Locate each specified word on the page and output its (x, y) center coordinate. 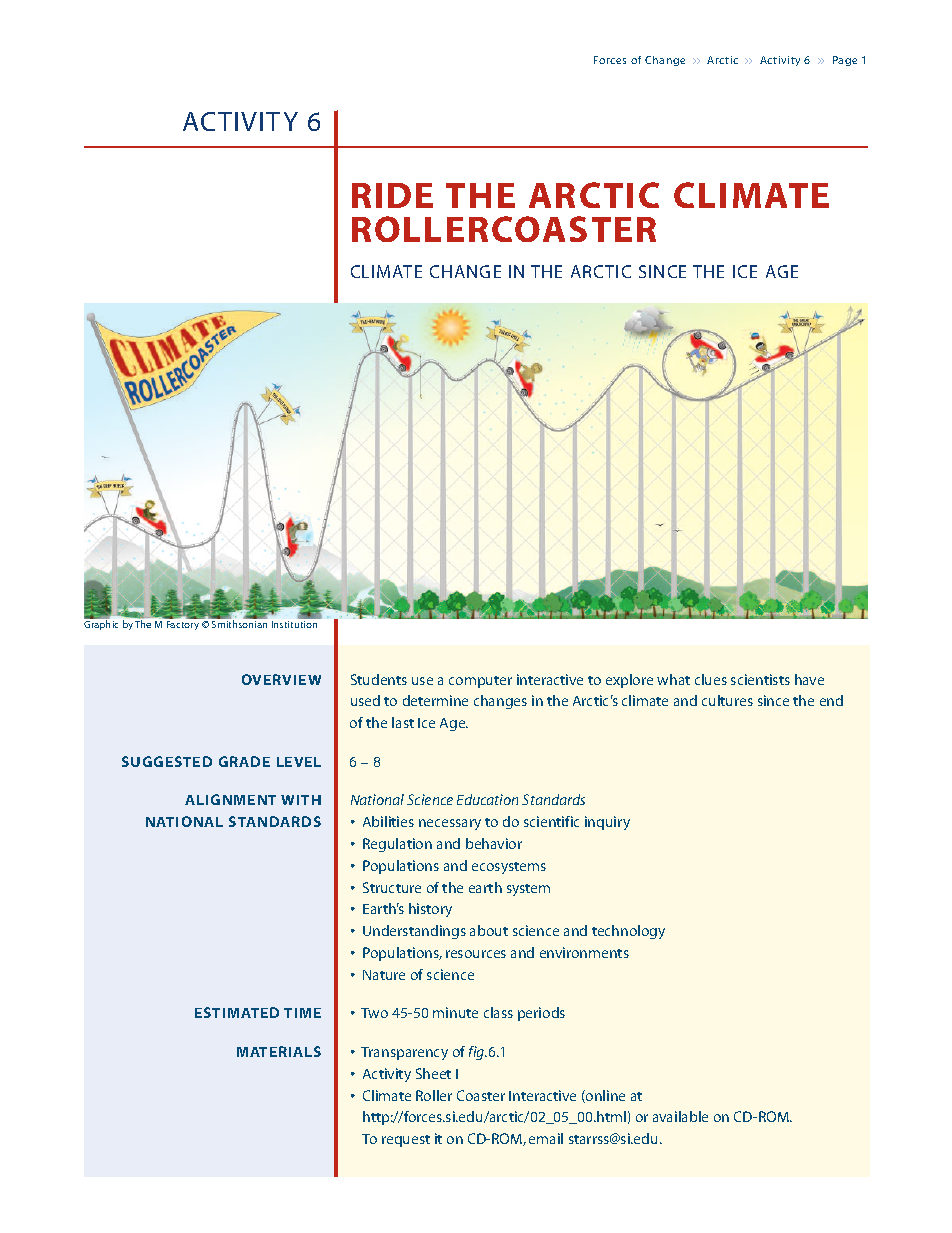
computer (480, 682)
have (809, 679)
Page (845, 61)
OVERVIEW (281, 679)
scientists (760, 679)
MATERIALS (279, 1051)
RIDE (392, 195)
